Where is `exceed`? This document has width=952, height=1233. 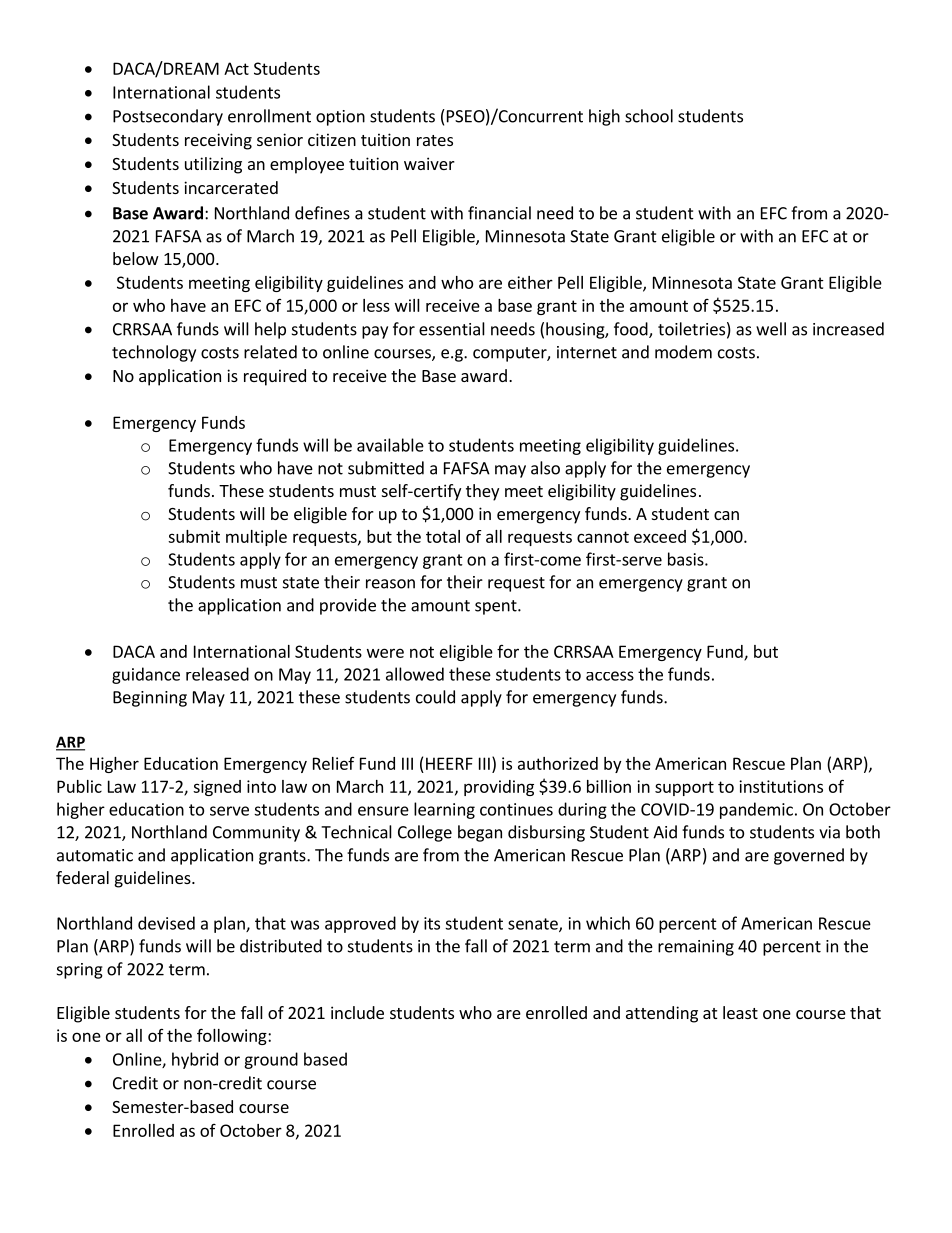
exceed is located at coordinates (660, 536).
